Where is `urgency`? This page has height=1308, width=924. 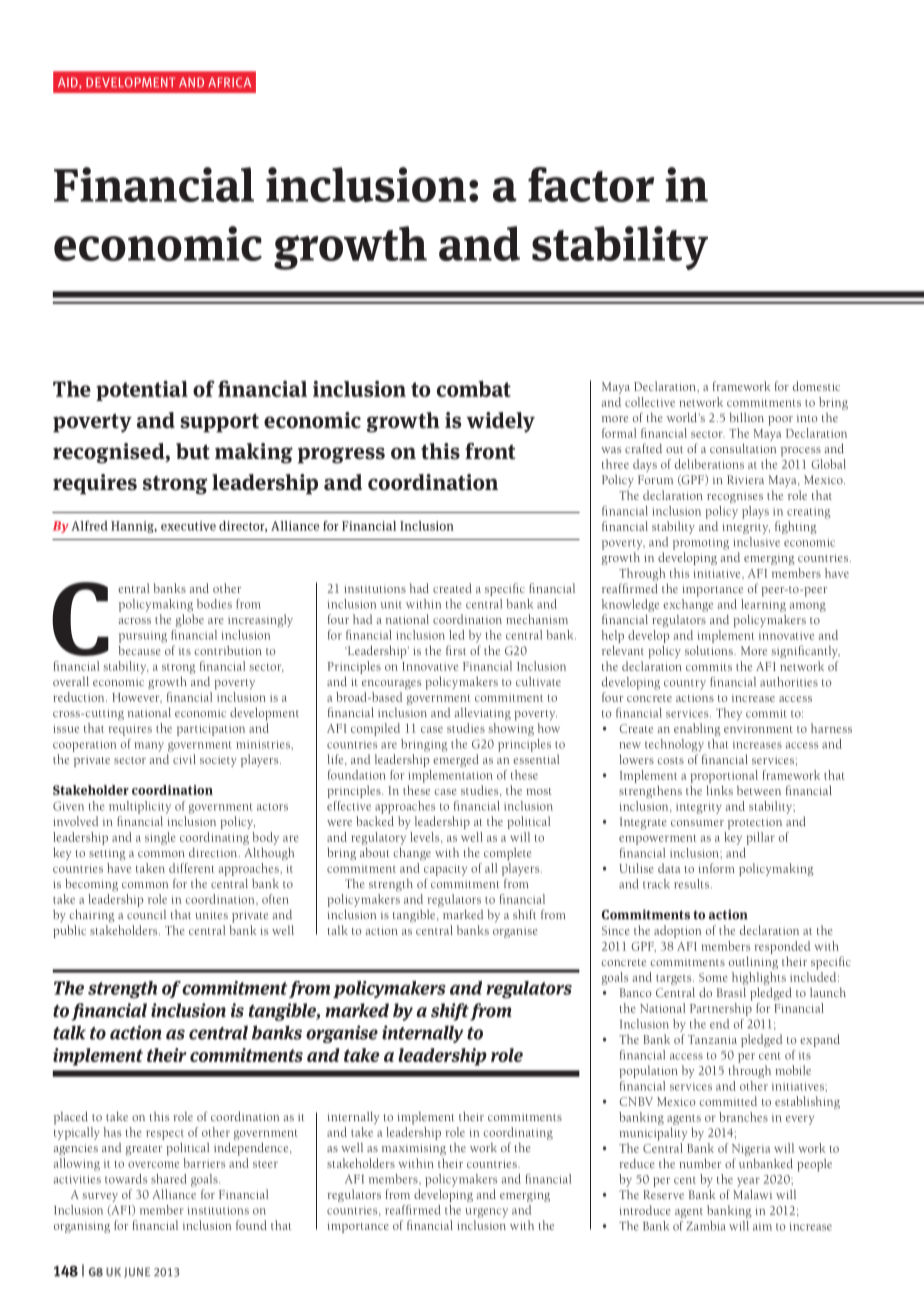 urgency is located at coordinates (486, 1213).
